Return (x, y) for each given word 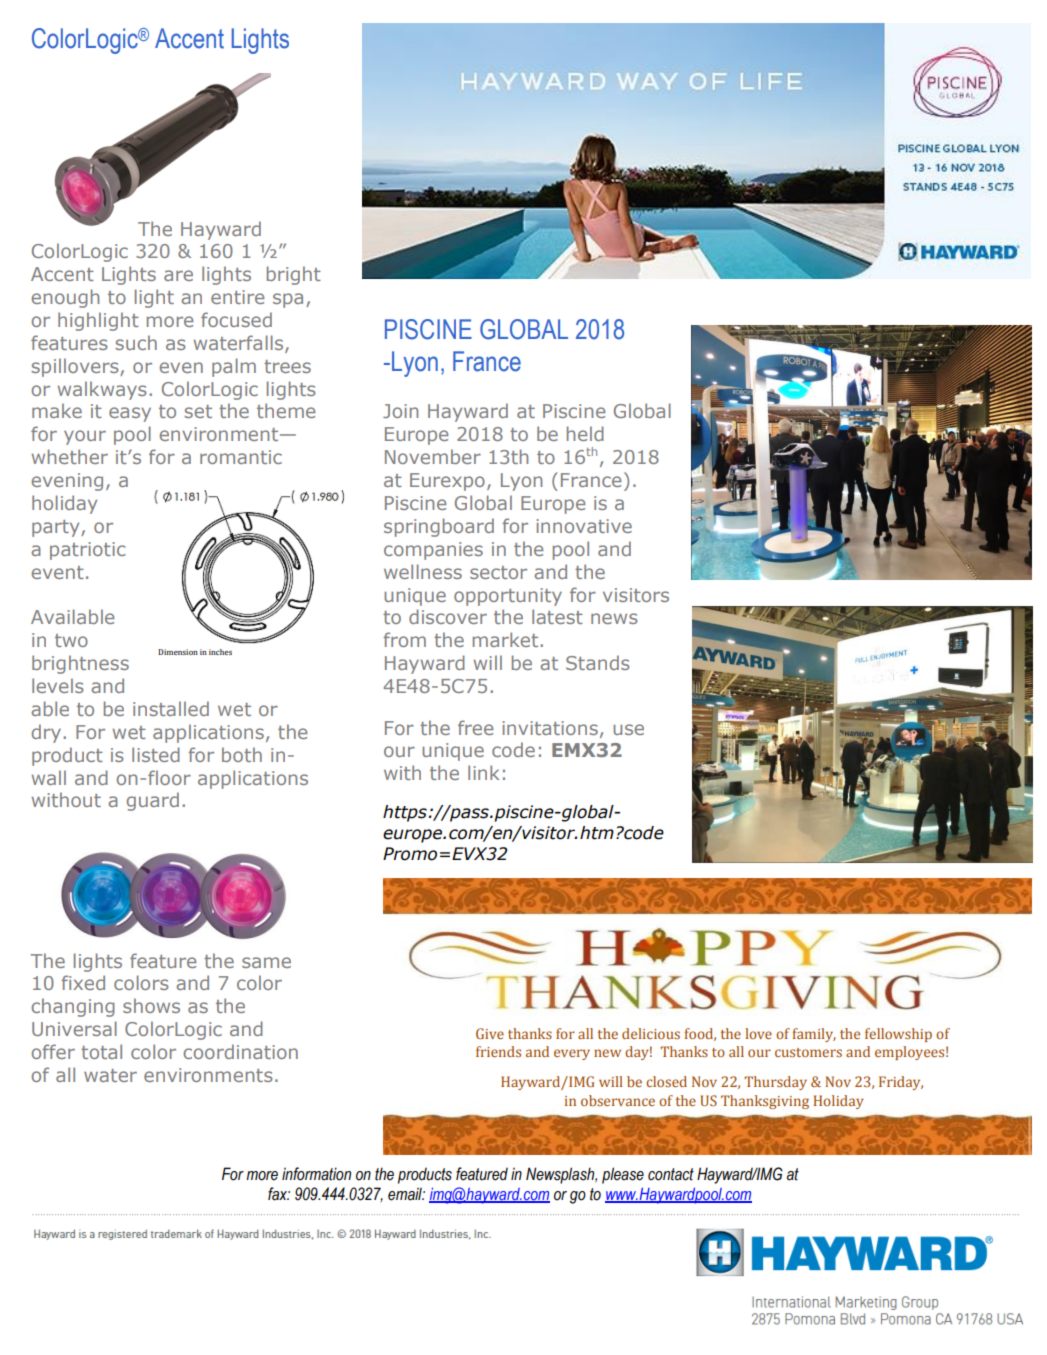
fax (279, 1194)
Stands (598, 662)
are (178, 275)
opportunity (508, 597)
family (814, 1035)
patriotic (87, 551)
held (585, 433)
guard (153, 801)
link (483, 772)
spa (288, 300)
